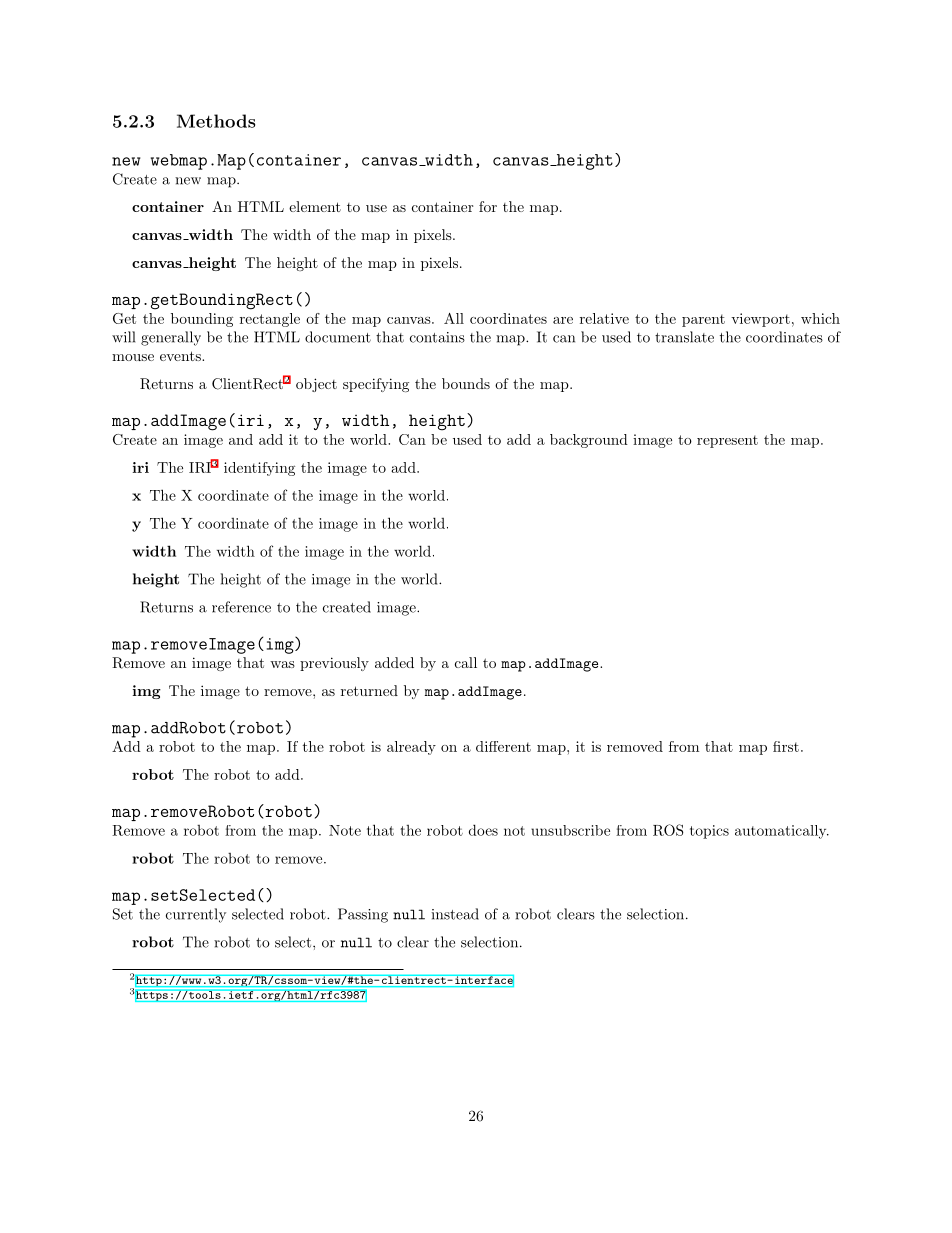  What do you see at coordinates (488, 206) in the screenshot?
I see `for` at bounding box center [488, 206].
